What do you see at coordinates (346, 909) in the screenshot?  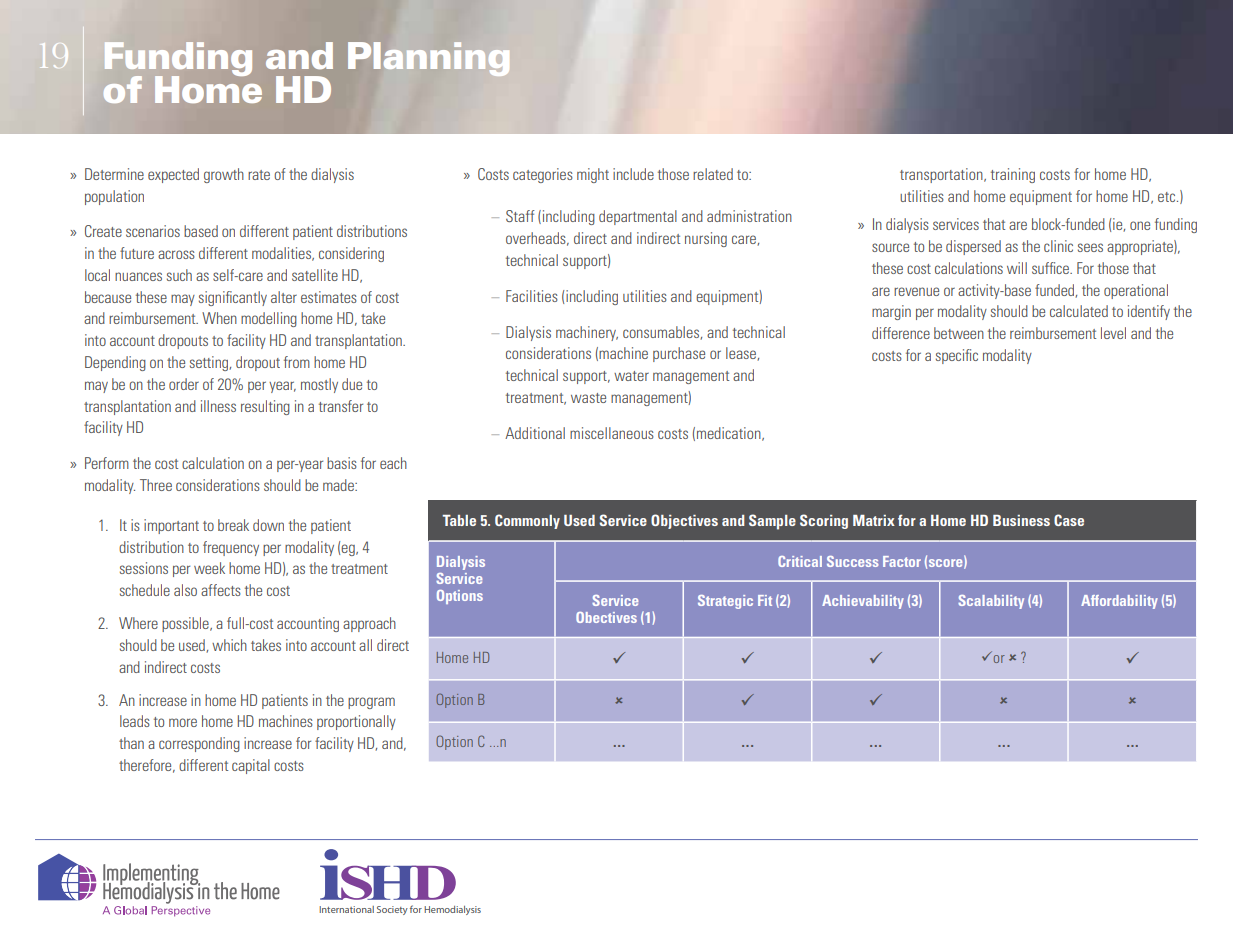 I see `International` at bounding box center [346, 909].
